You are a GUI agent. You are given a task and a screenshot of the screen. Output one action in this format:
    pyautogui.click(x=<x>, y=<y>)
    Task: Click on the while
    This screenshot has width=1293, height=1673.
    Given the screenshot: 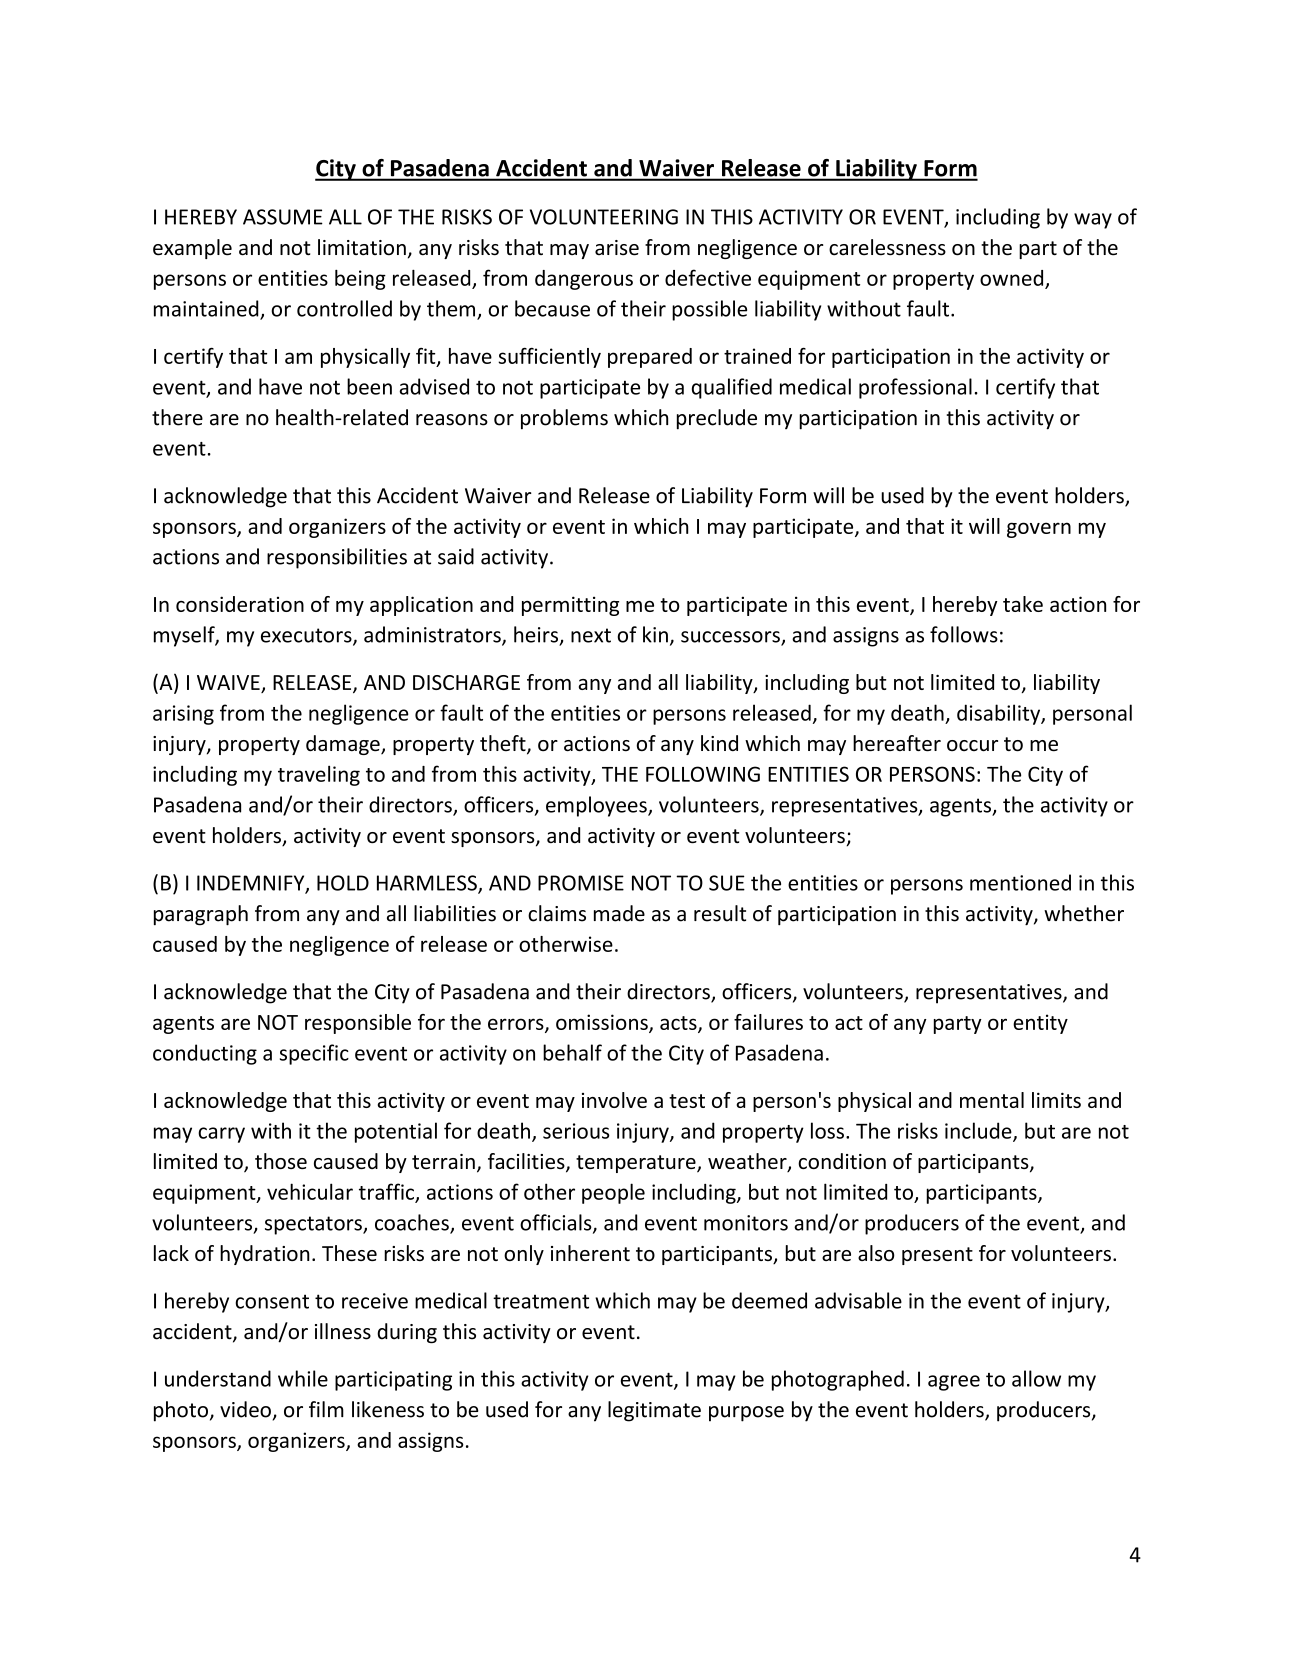 What is the action you would take?
    pyautogui.click(x=303, y=1378)
